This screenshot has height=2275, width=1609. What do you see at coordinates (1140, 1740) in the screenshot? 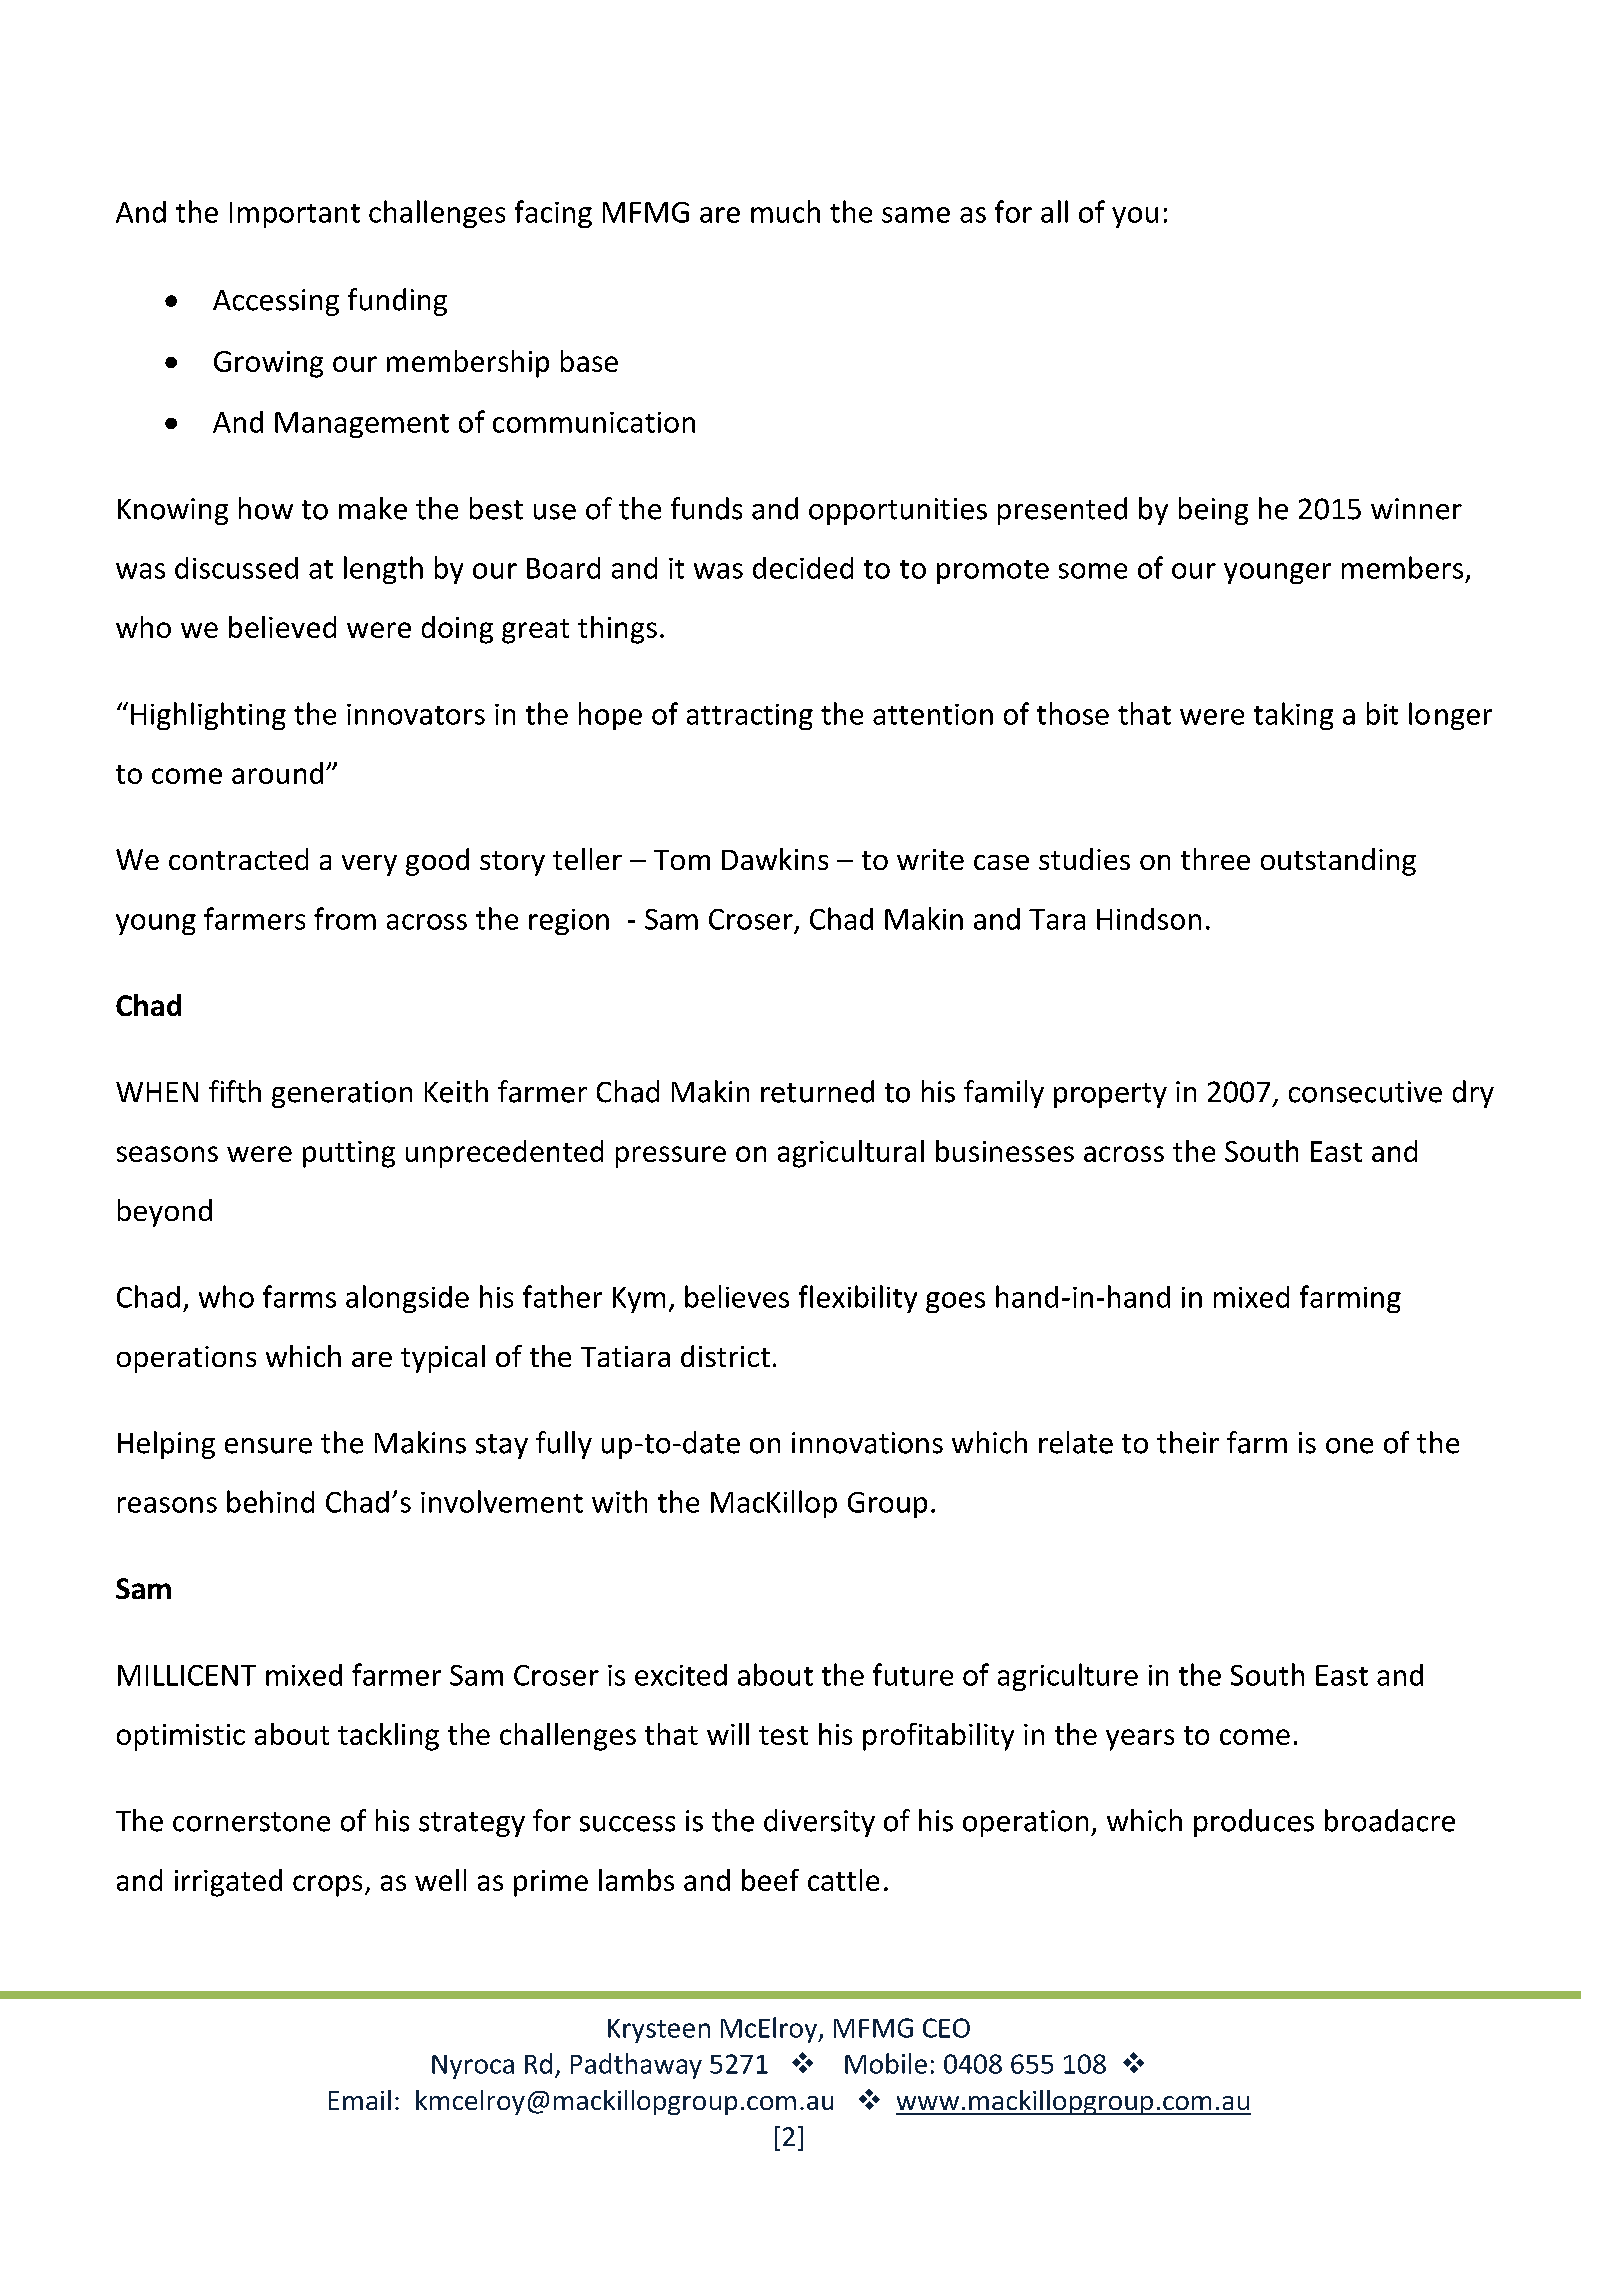
I see `years` at bounding box center [1140, 1740].
